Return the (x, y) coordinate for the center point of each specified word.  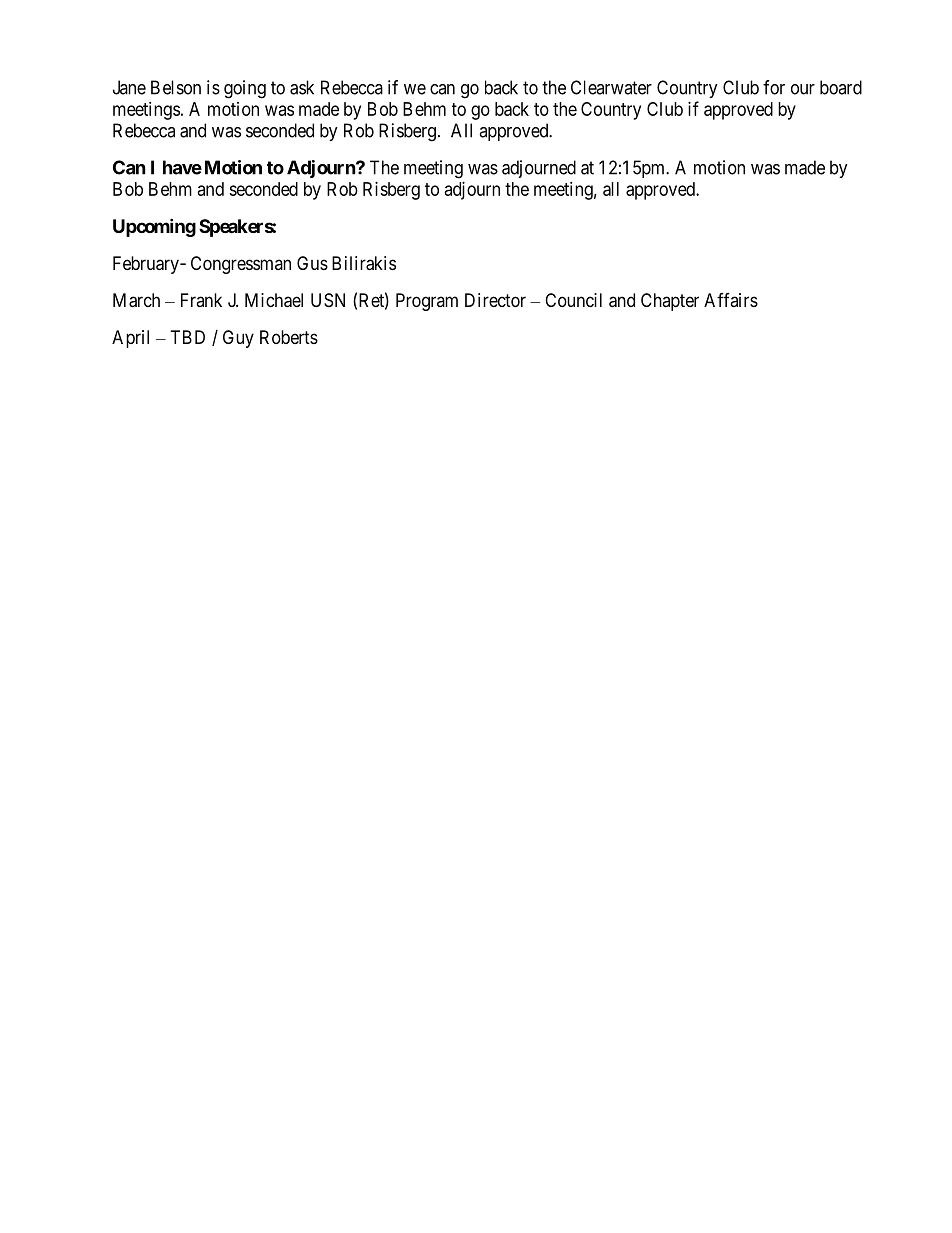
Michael (274, 300)
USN (328, 300)
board (841, 87)
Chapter (670, 302)
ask (302, 87)
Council (573, 300)
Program (427, 302)
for (774, 87)
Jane (129, 87)
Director (495, 300)
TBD (188, 337)
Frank (201, 300)
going (245, 89)
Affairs (731, 300)
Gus (312, 263)
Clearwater (611, 87)
